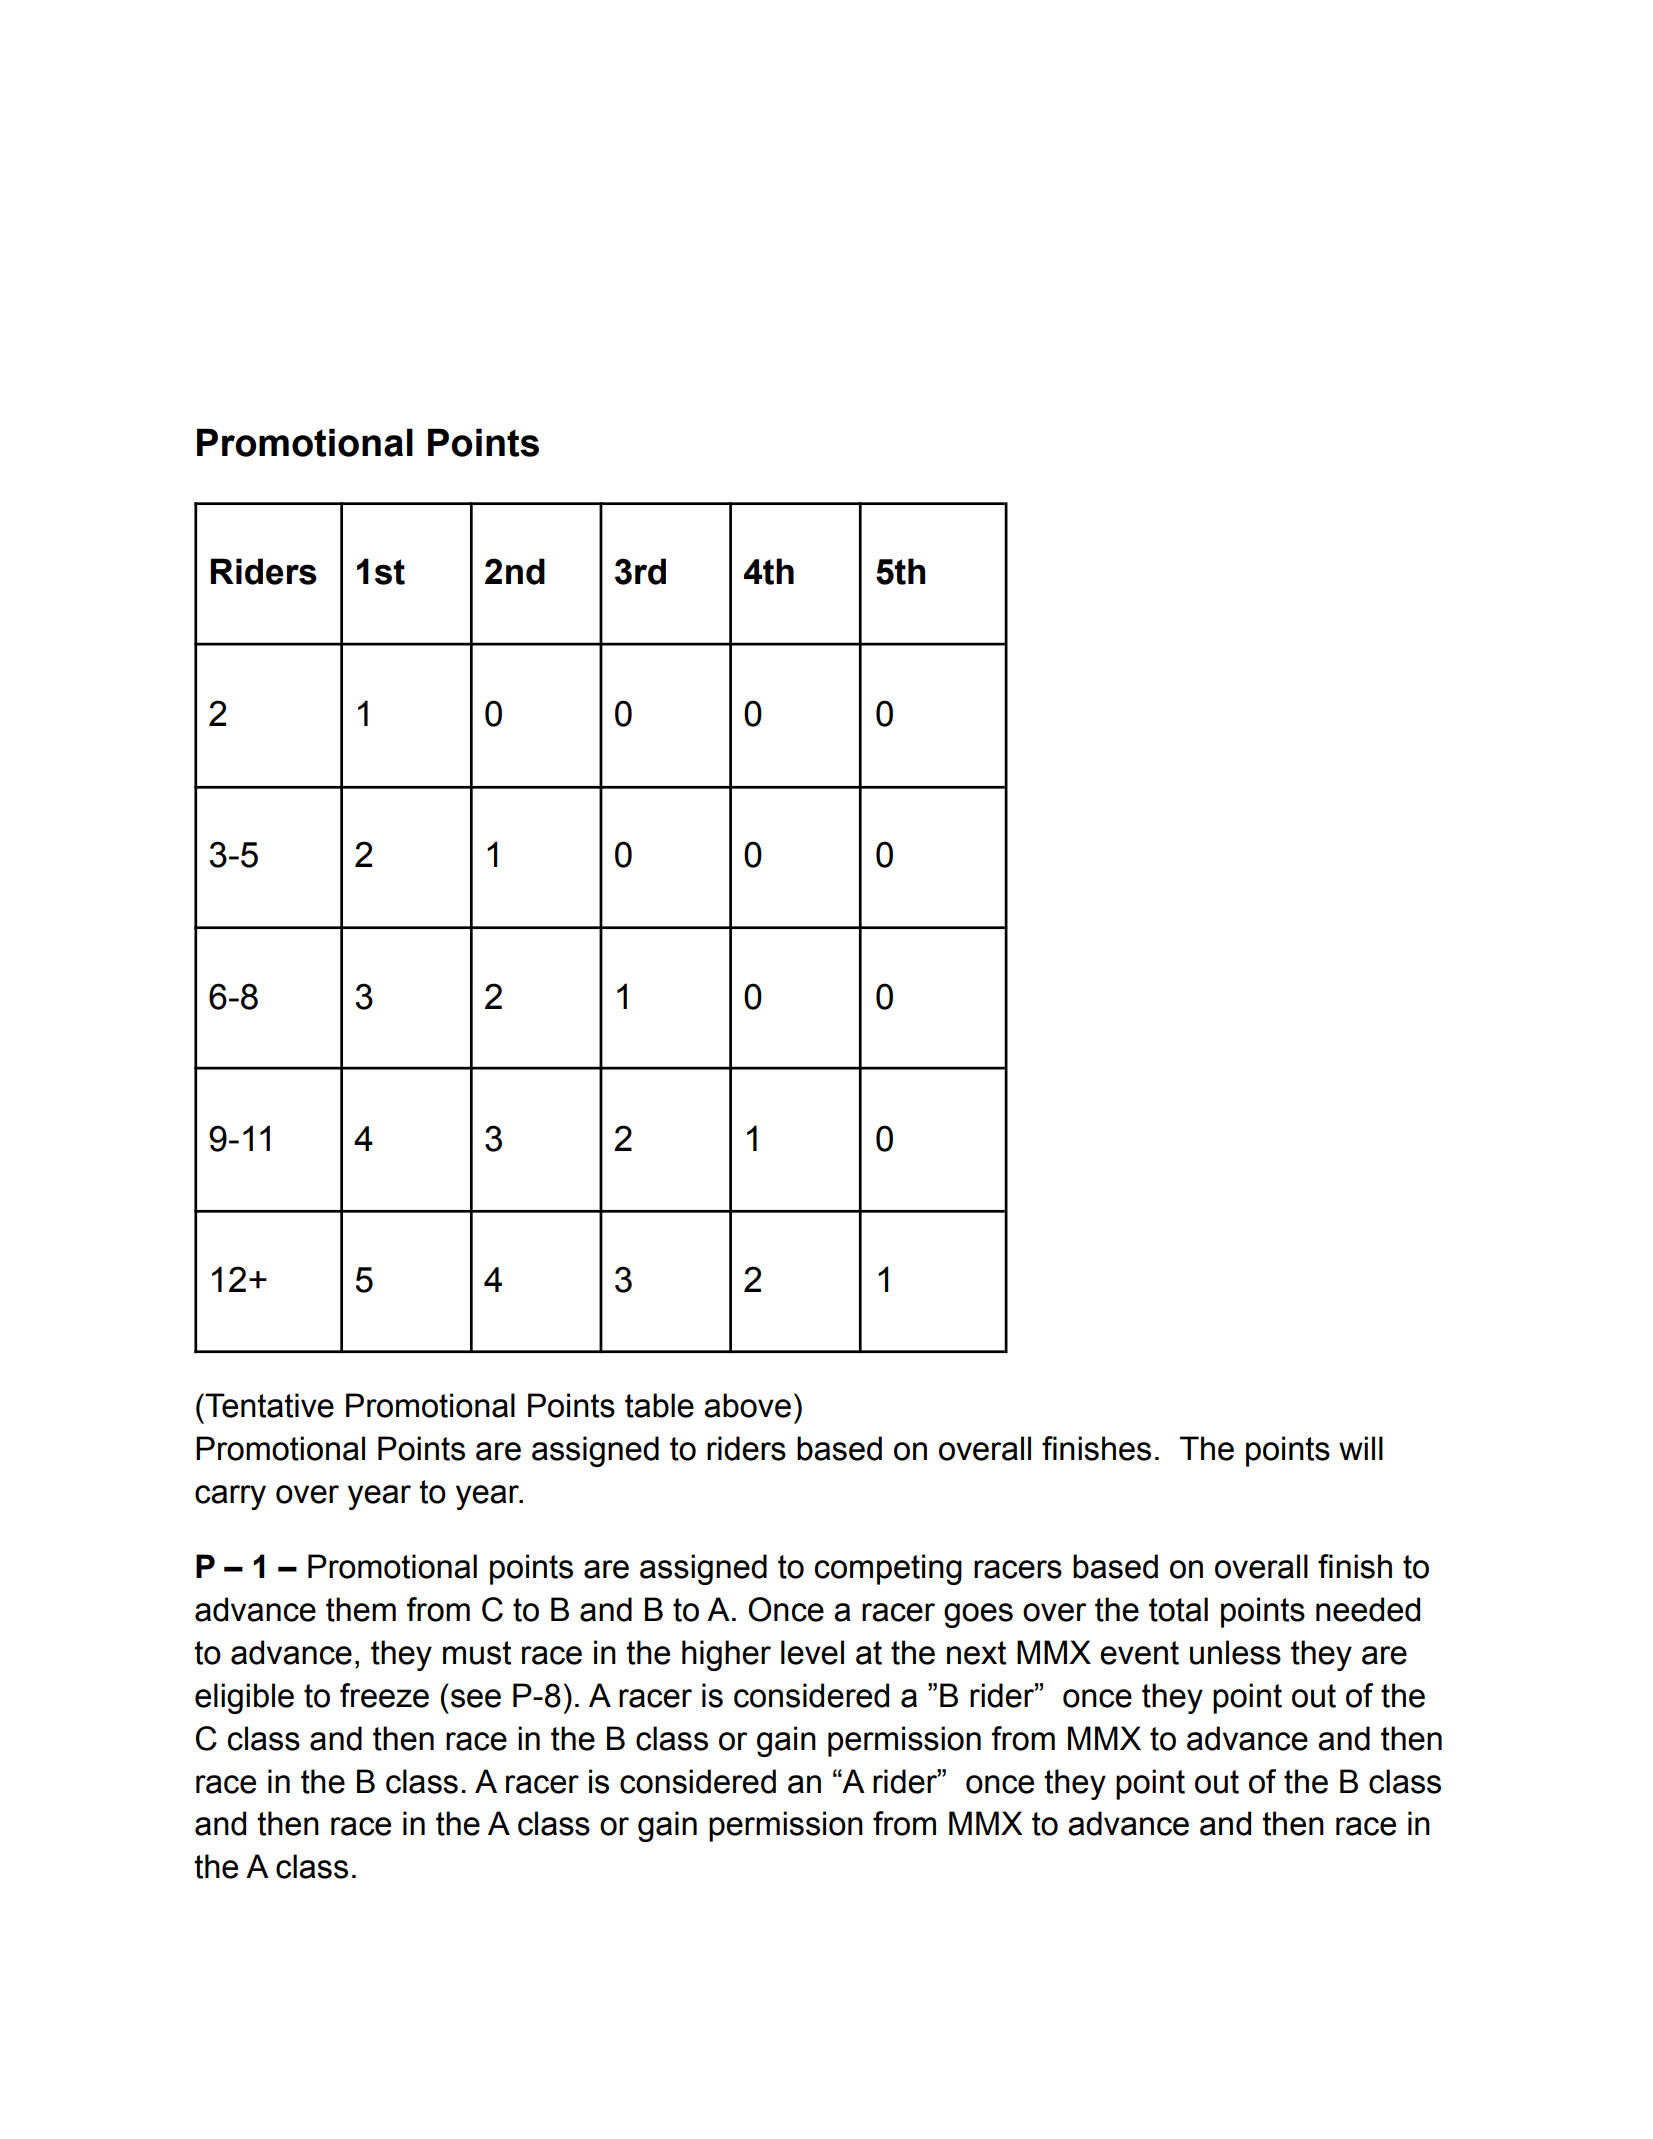 Image resolution: width=1653 pixels, height=2139 pixels. What do you see at coordinates (230, 1497) in the page?
I see `carry` at bounding box center [230, 1497].
